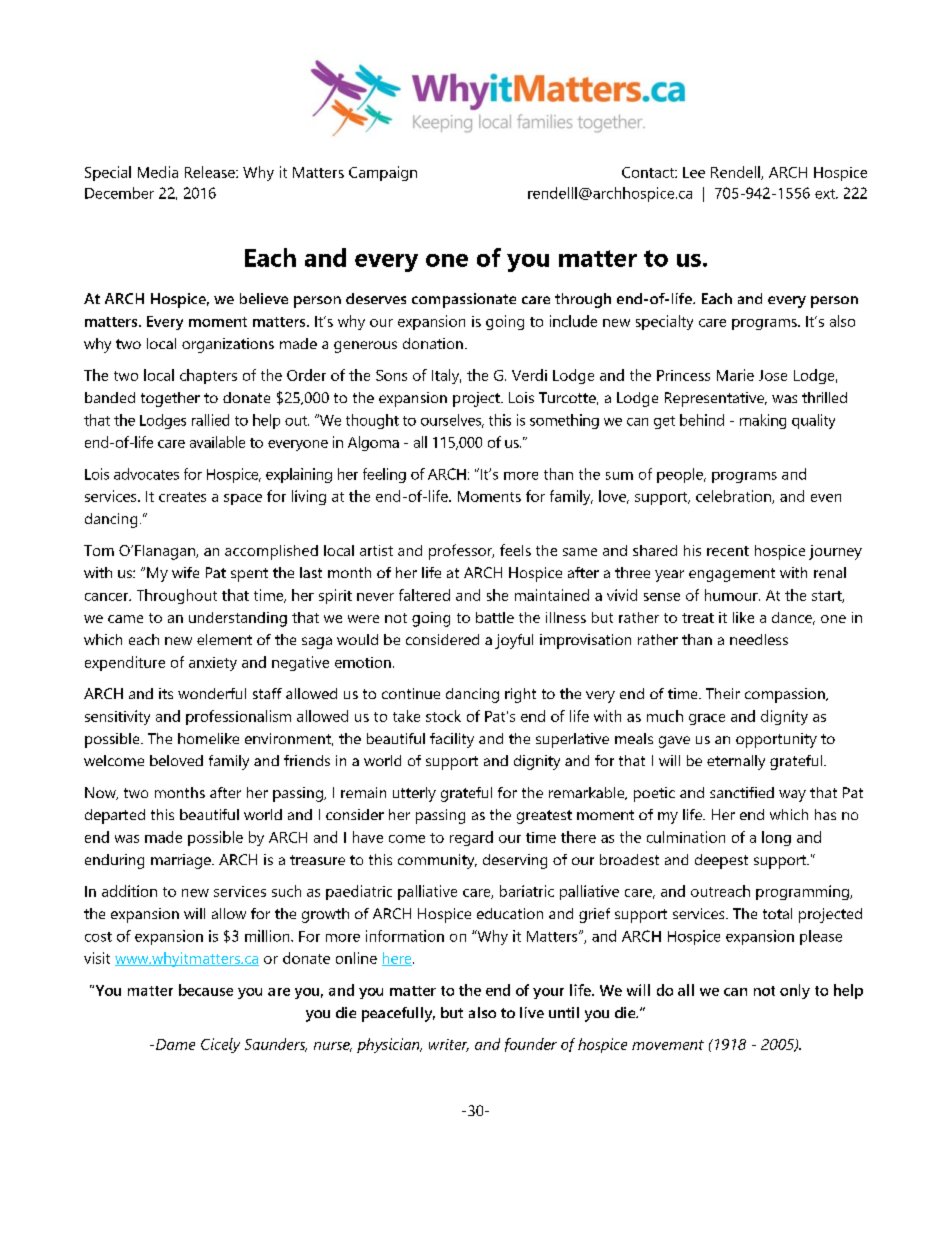 Image resolution: width=952 pixels, height=1233 pixels. What do you see at coordinates (471, 838) in the image?
I see `regard` at bounding box center [471, 838].
